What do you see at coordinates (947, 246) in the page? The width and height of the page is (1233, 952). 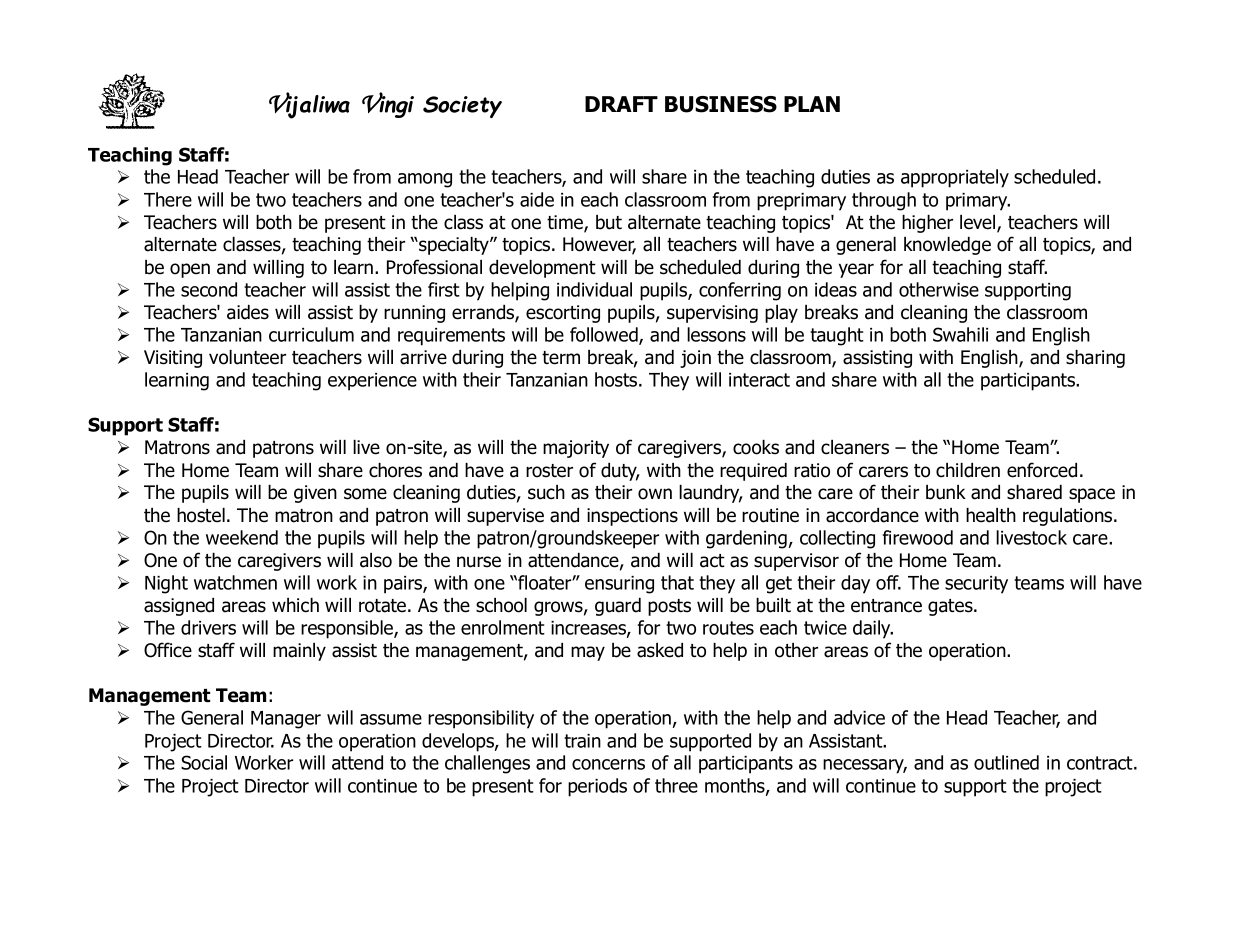 I see `knowledge` at bounding box center [947, 246].
